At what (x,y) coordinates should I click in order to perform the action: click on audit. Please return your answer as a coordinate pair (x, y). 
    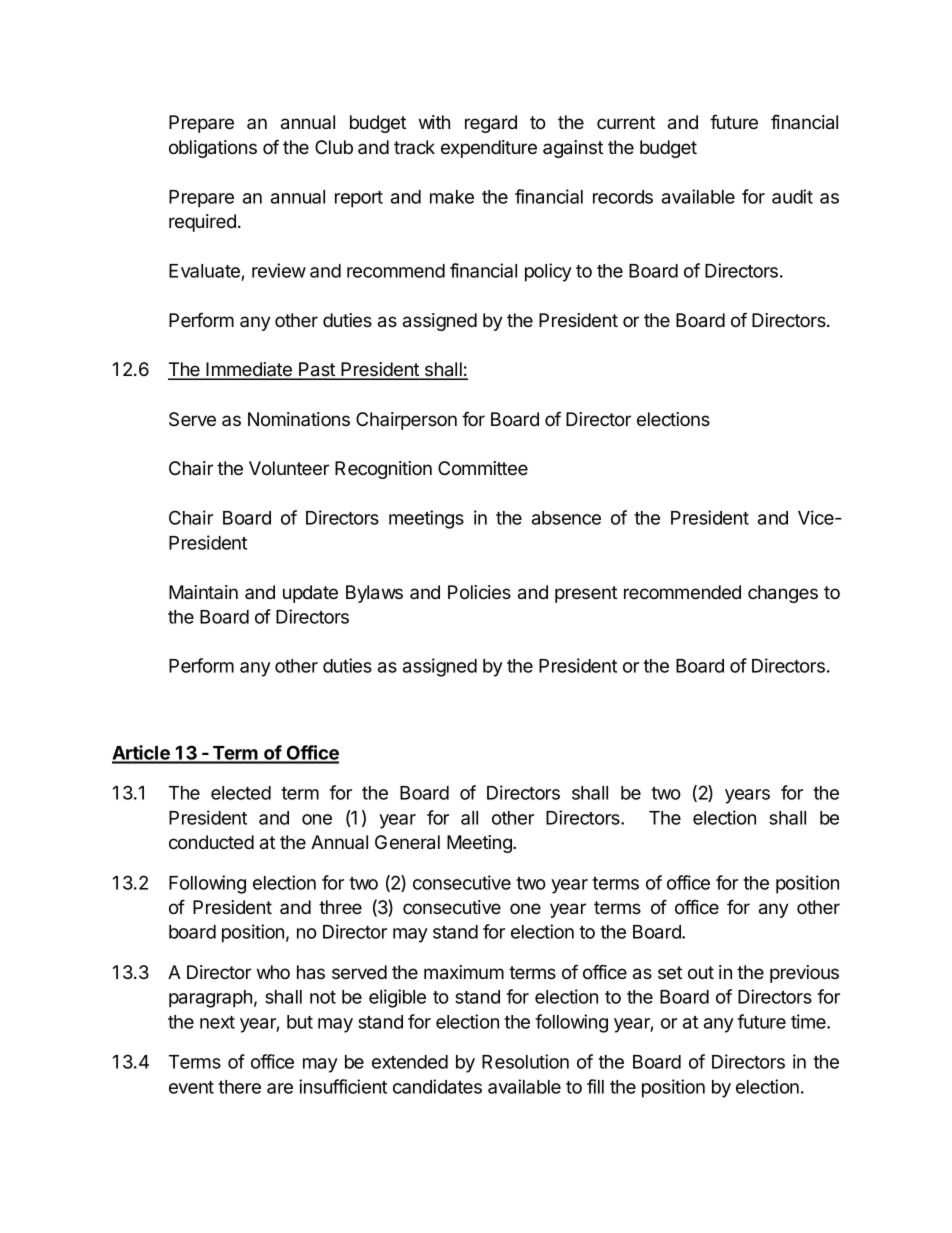
    Looking at the image, I should click on (792, 196).
